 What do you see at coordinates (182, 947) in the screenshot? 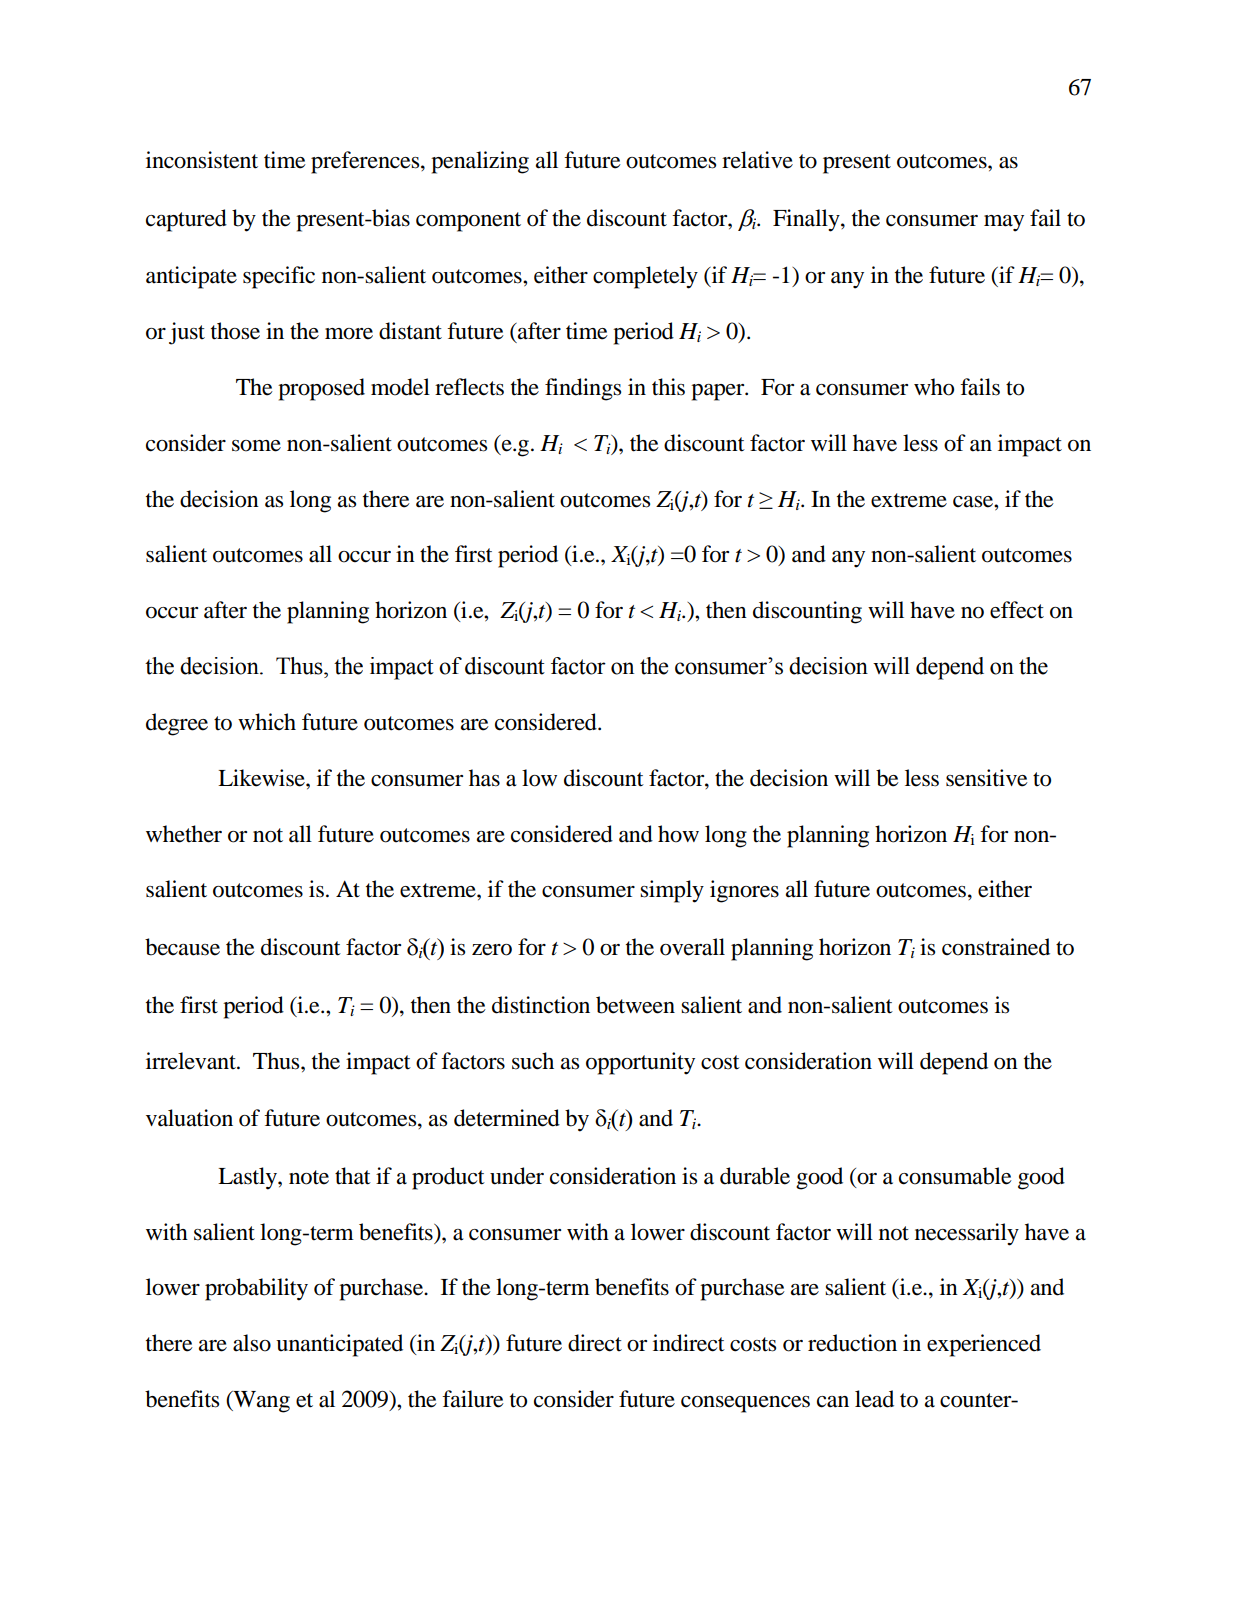
I see `because` at bounding box center [182, 947].
